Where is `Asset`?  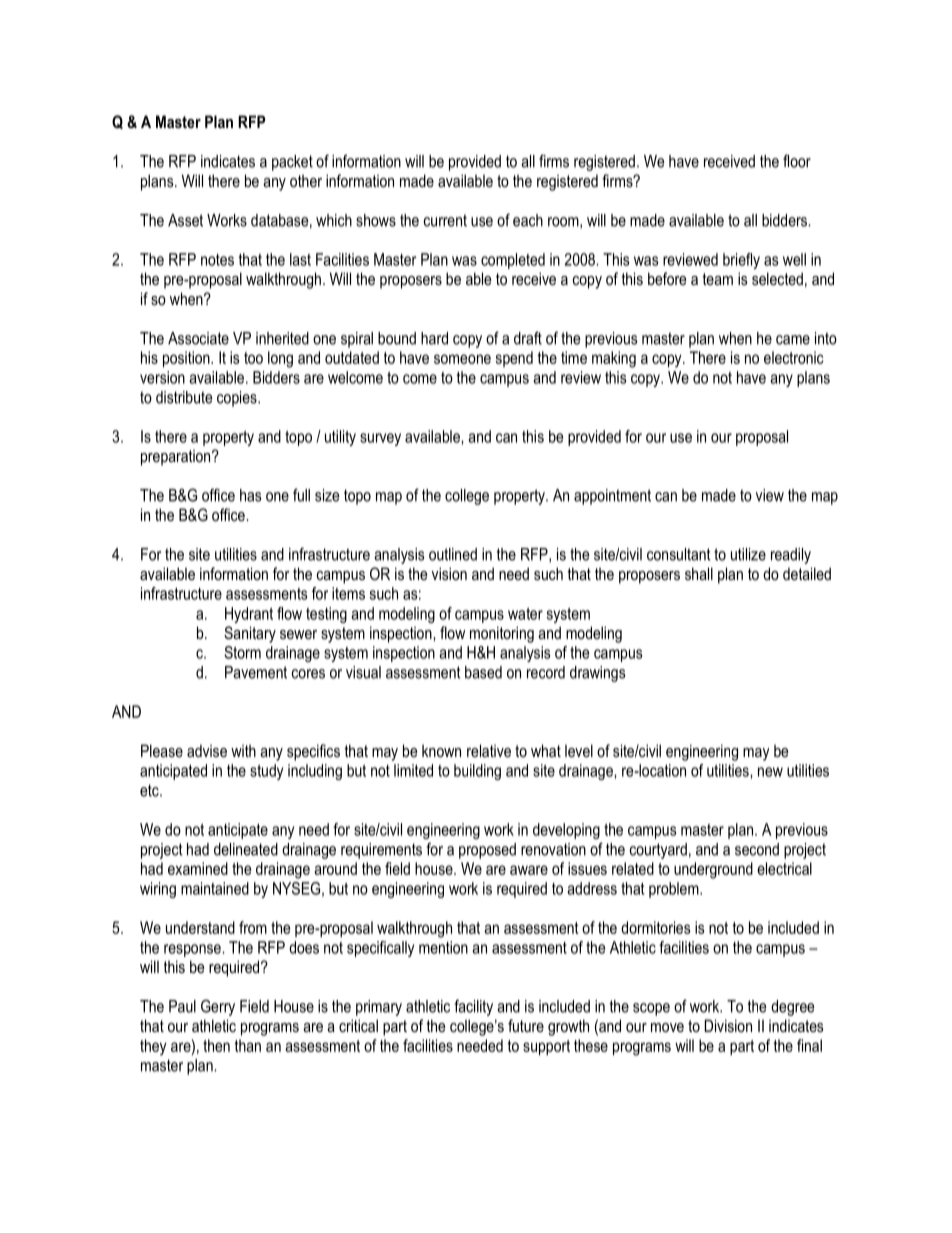
Asset is located at coordinates (185, 220).
